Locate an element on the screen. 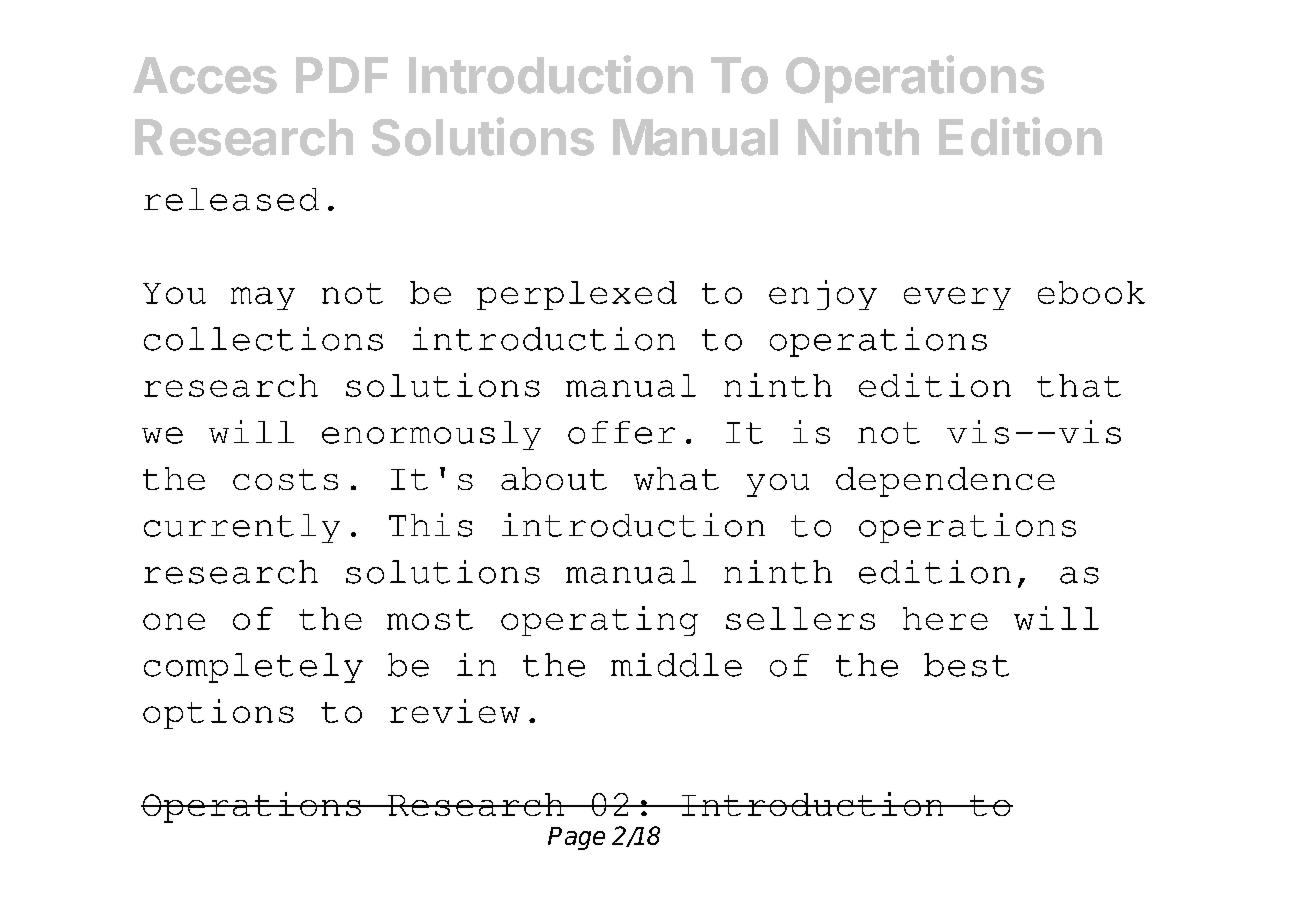 Image resolution: width=1303 pixels, height=924 pixels. offer is located at coordinates (621, 432).
